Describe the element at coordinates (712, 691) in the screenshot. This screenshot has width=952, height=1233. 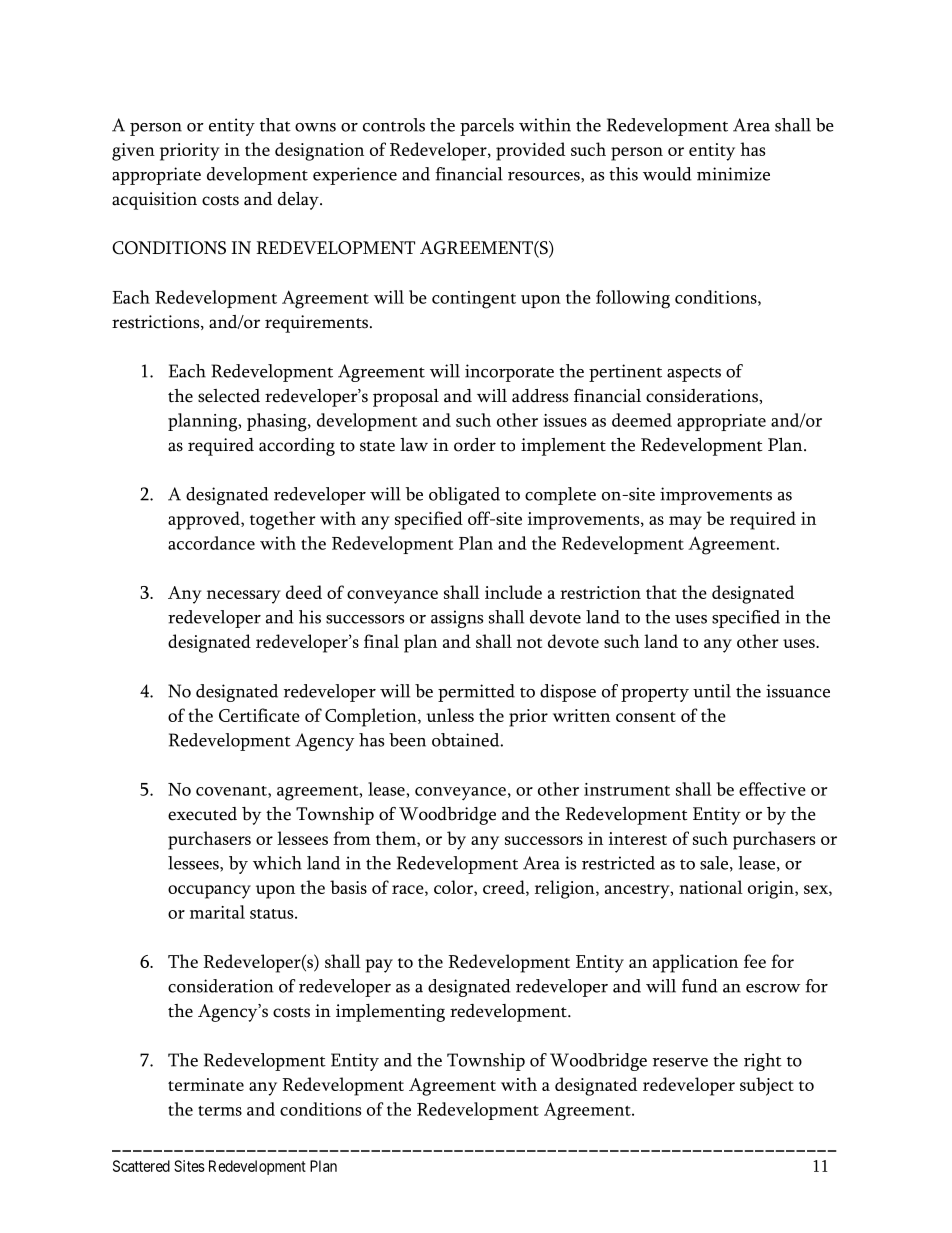
I see `until` at that location.
